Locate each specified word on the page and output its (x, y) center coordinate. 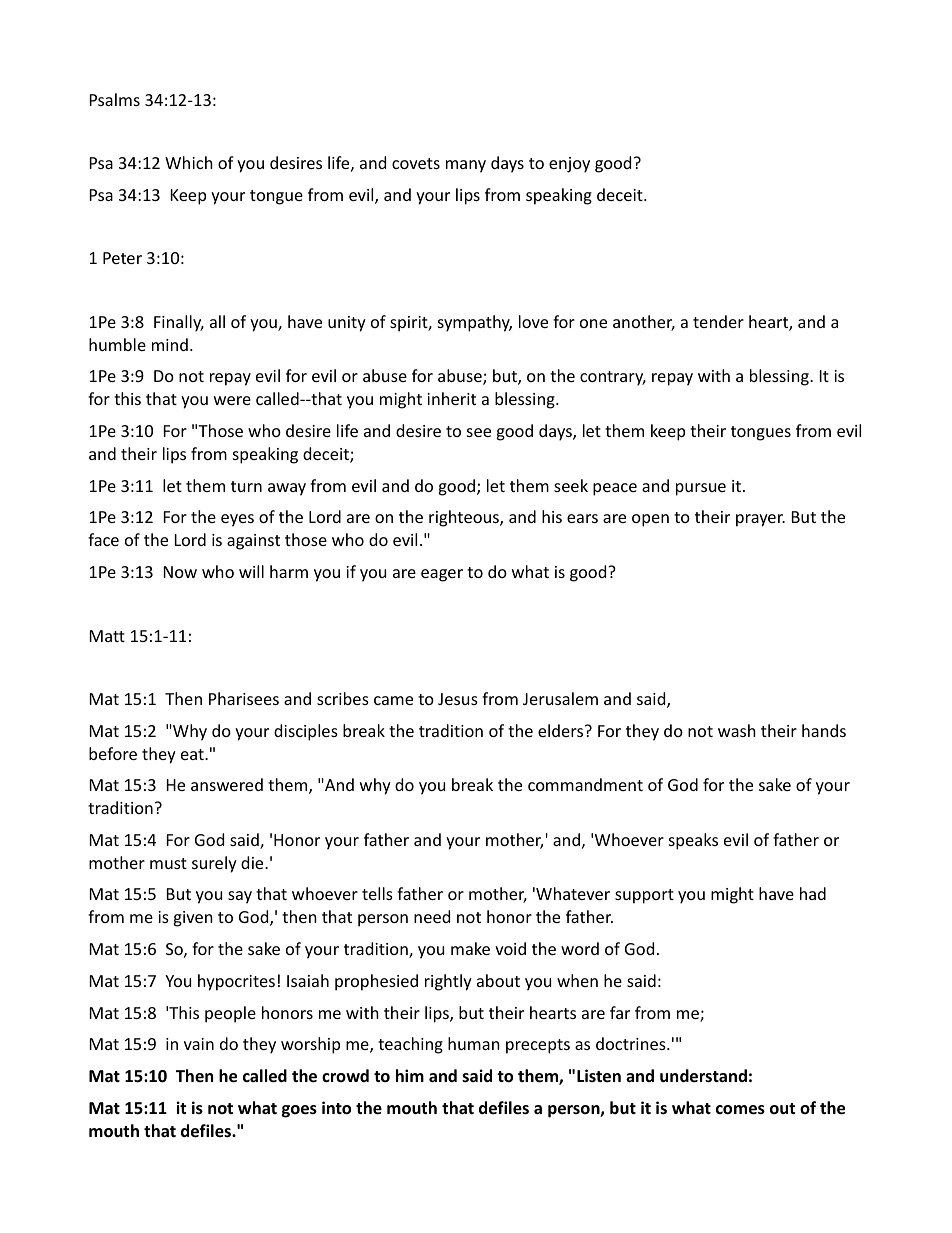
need (432, 916)
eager (442, 575)
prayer (760, 520)
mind (170, 344)
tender (718, 321)
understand (703, 1076)
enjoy (569, 165)
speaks (693, 841)
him (410, 1075)
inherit (451, 398)
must (168, 863)
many (466, 166)
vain (199, 1044)
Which (189, 162)
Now (180, 572)
